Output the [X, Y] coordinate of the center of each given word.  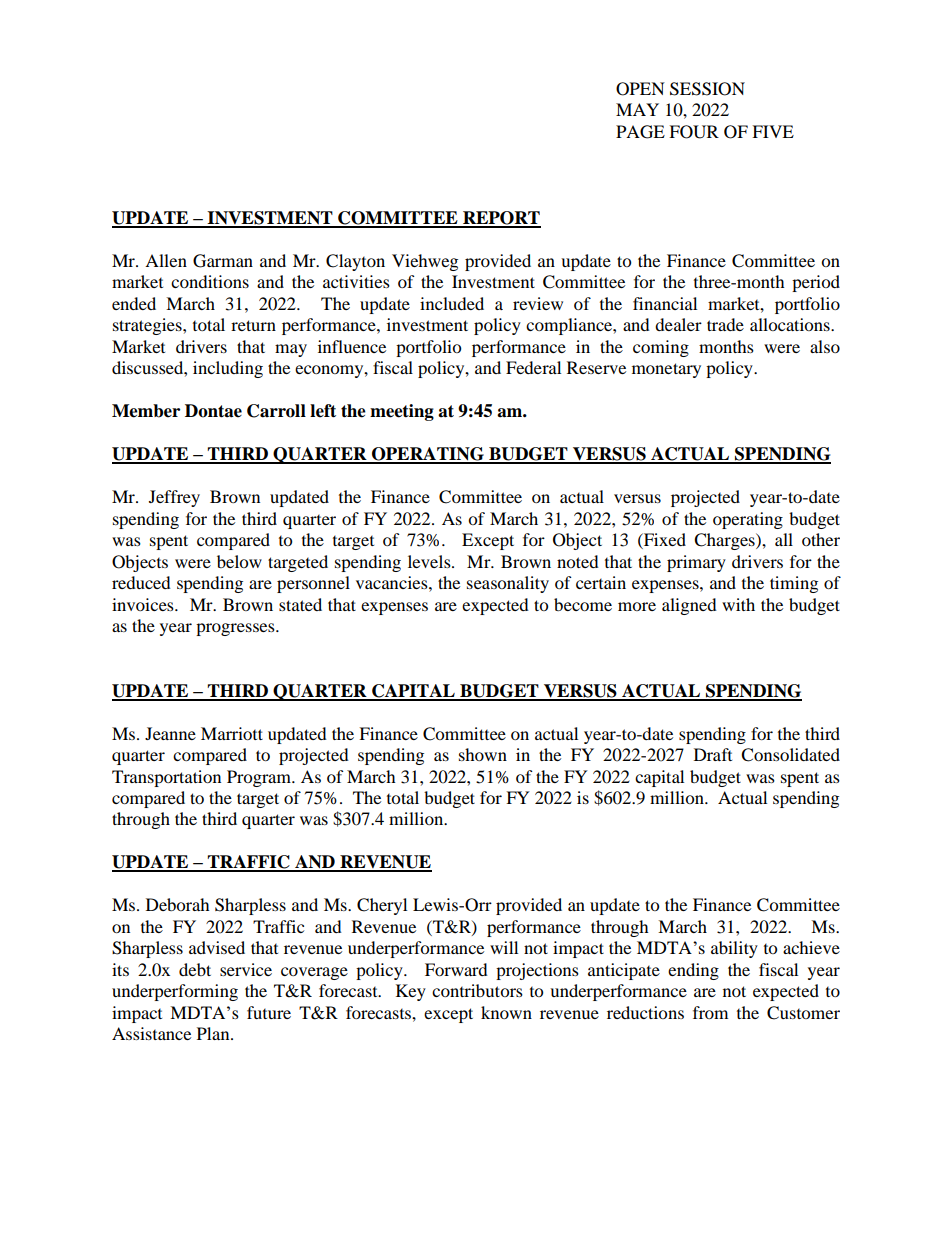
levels [430, 561]
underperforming [175, 992]
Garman [223, 261]
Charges [725, 541]
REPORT [501, 219]
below [239, 561]
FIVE [773, 131]
